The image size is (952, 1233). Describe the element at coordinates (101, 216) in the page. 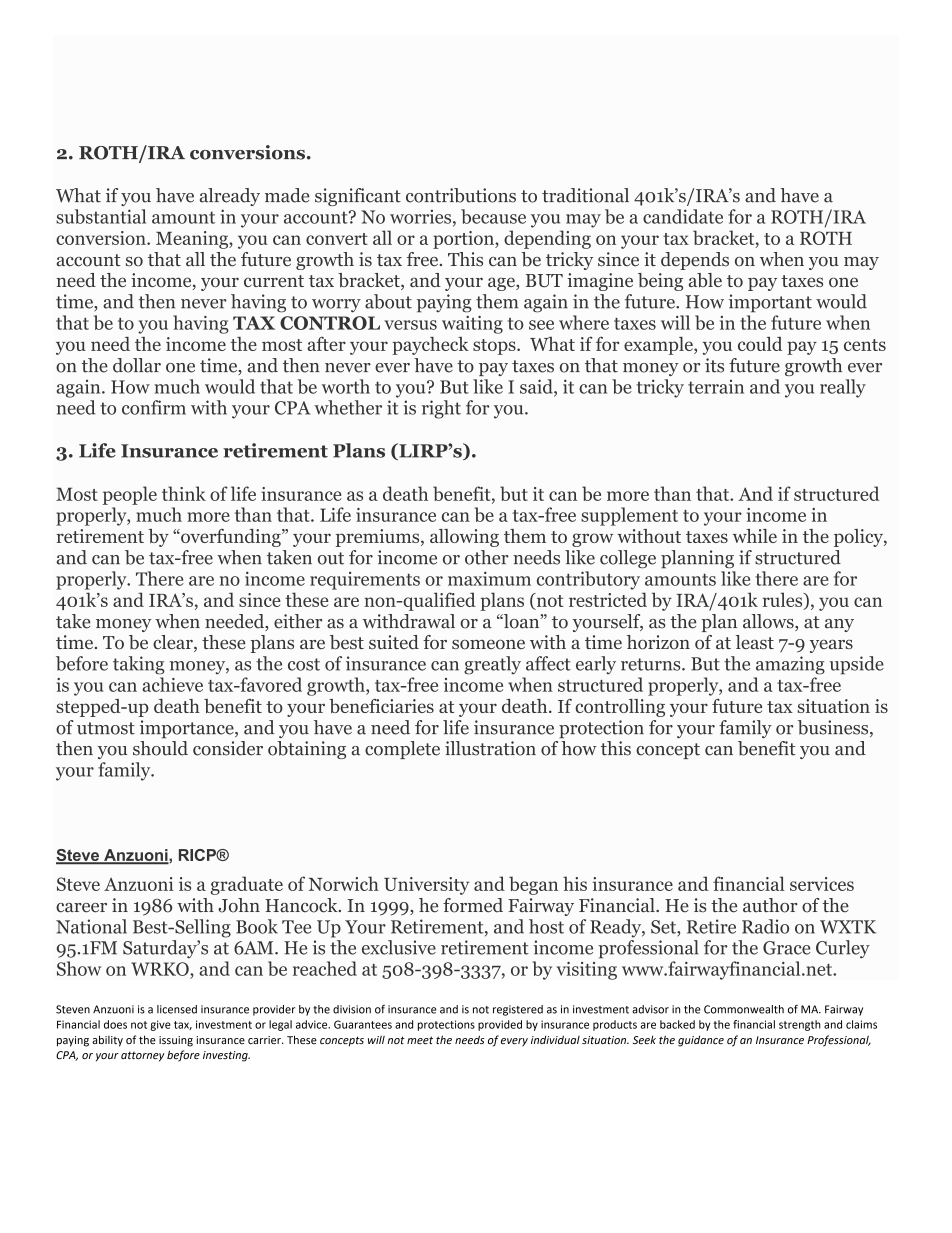

I see `substantial` at that location.
